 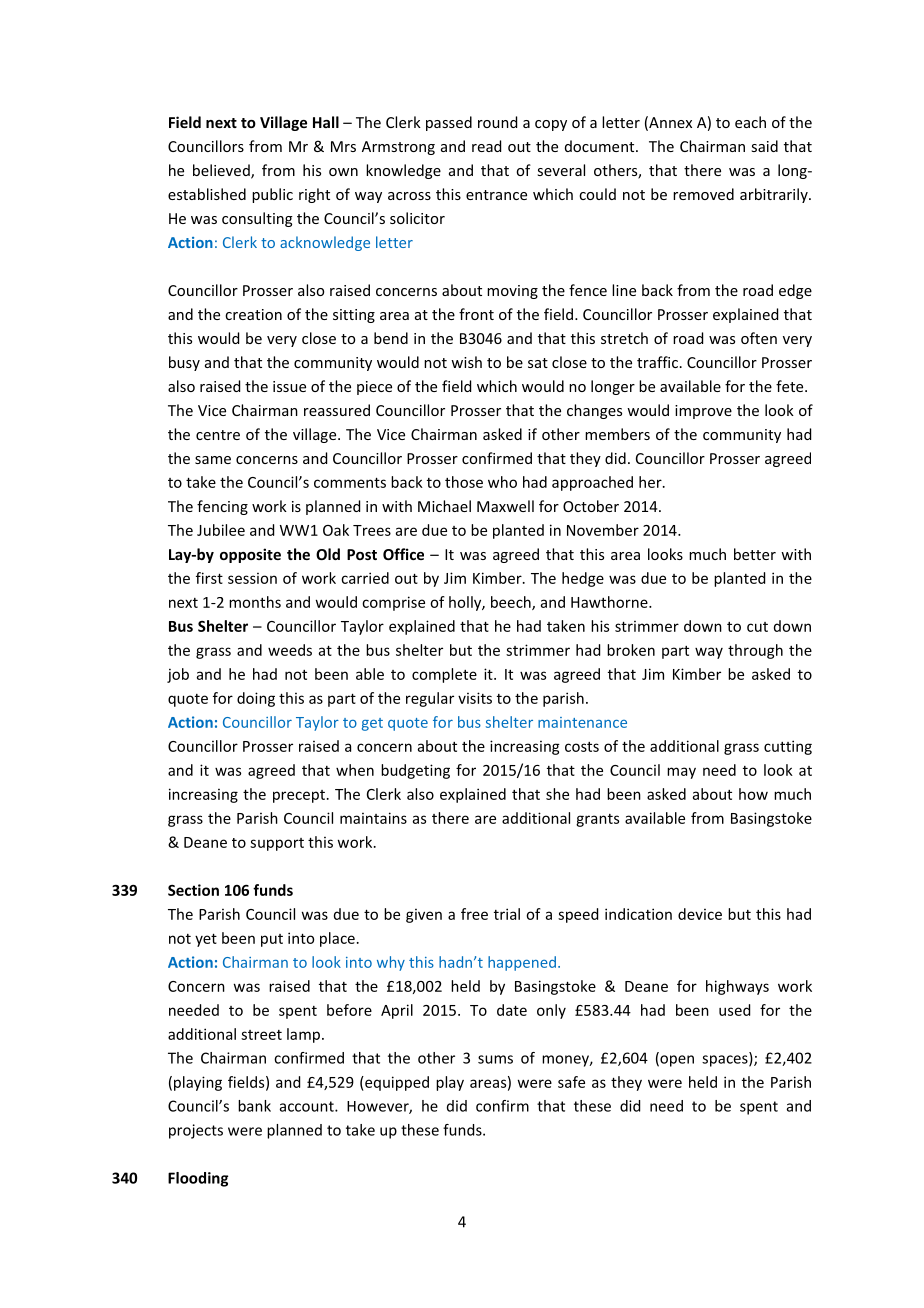 What do you see at coordinates (755, 651) in the screenshot?
I see `through` at bounding box center [755, 651].
